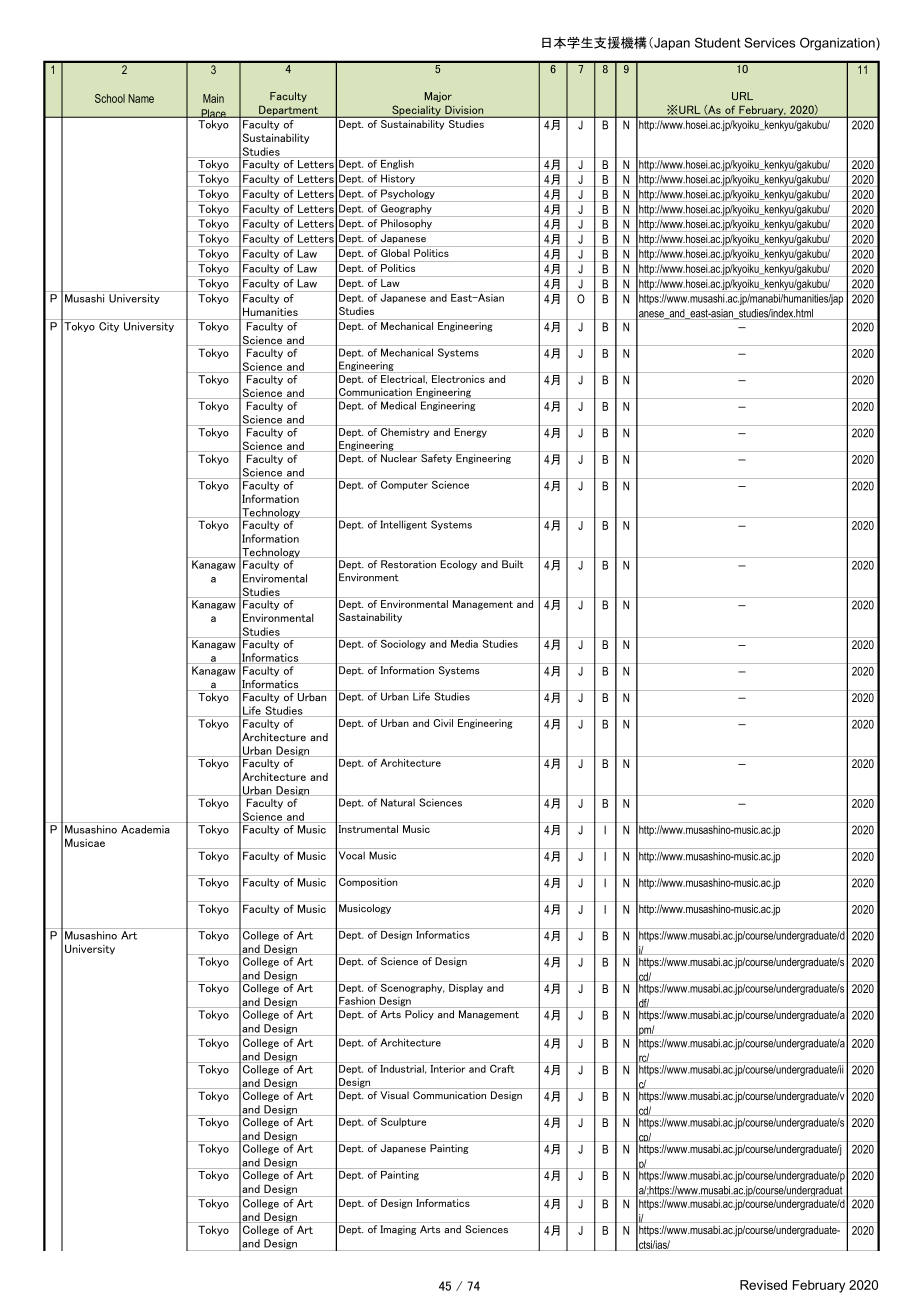 The width and height of the page is (924, 1308). Describe the element at coordinates (398, 1230) in the page. I see `Imaging` at that location.
